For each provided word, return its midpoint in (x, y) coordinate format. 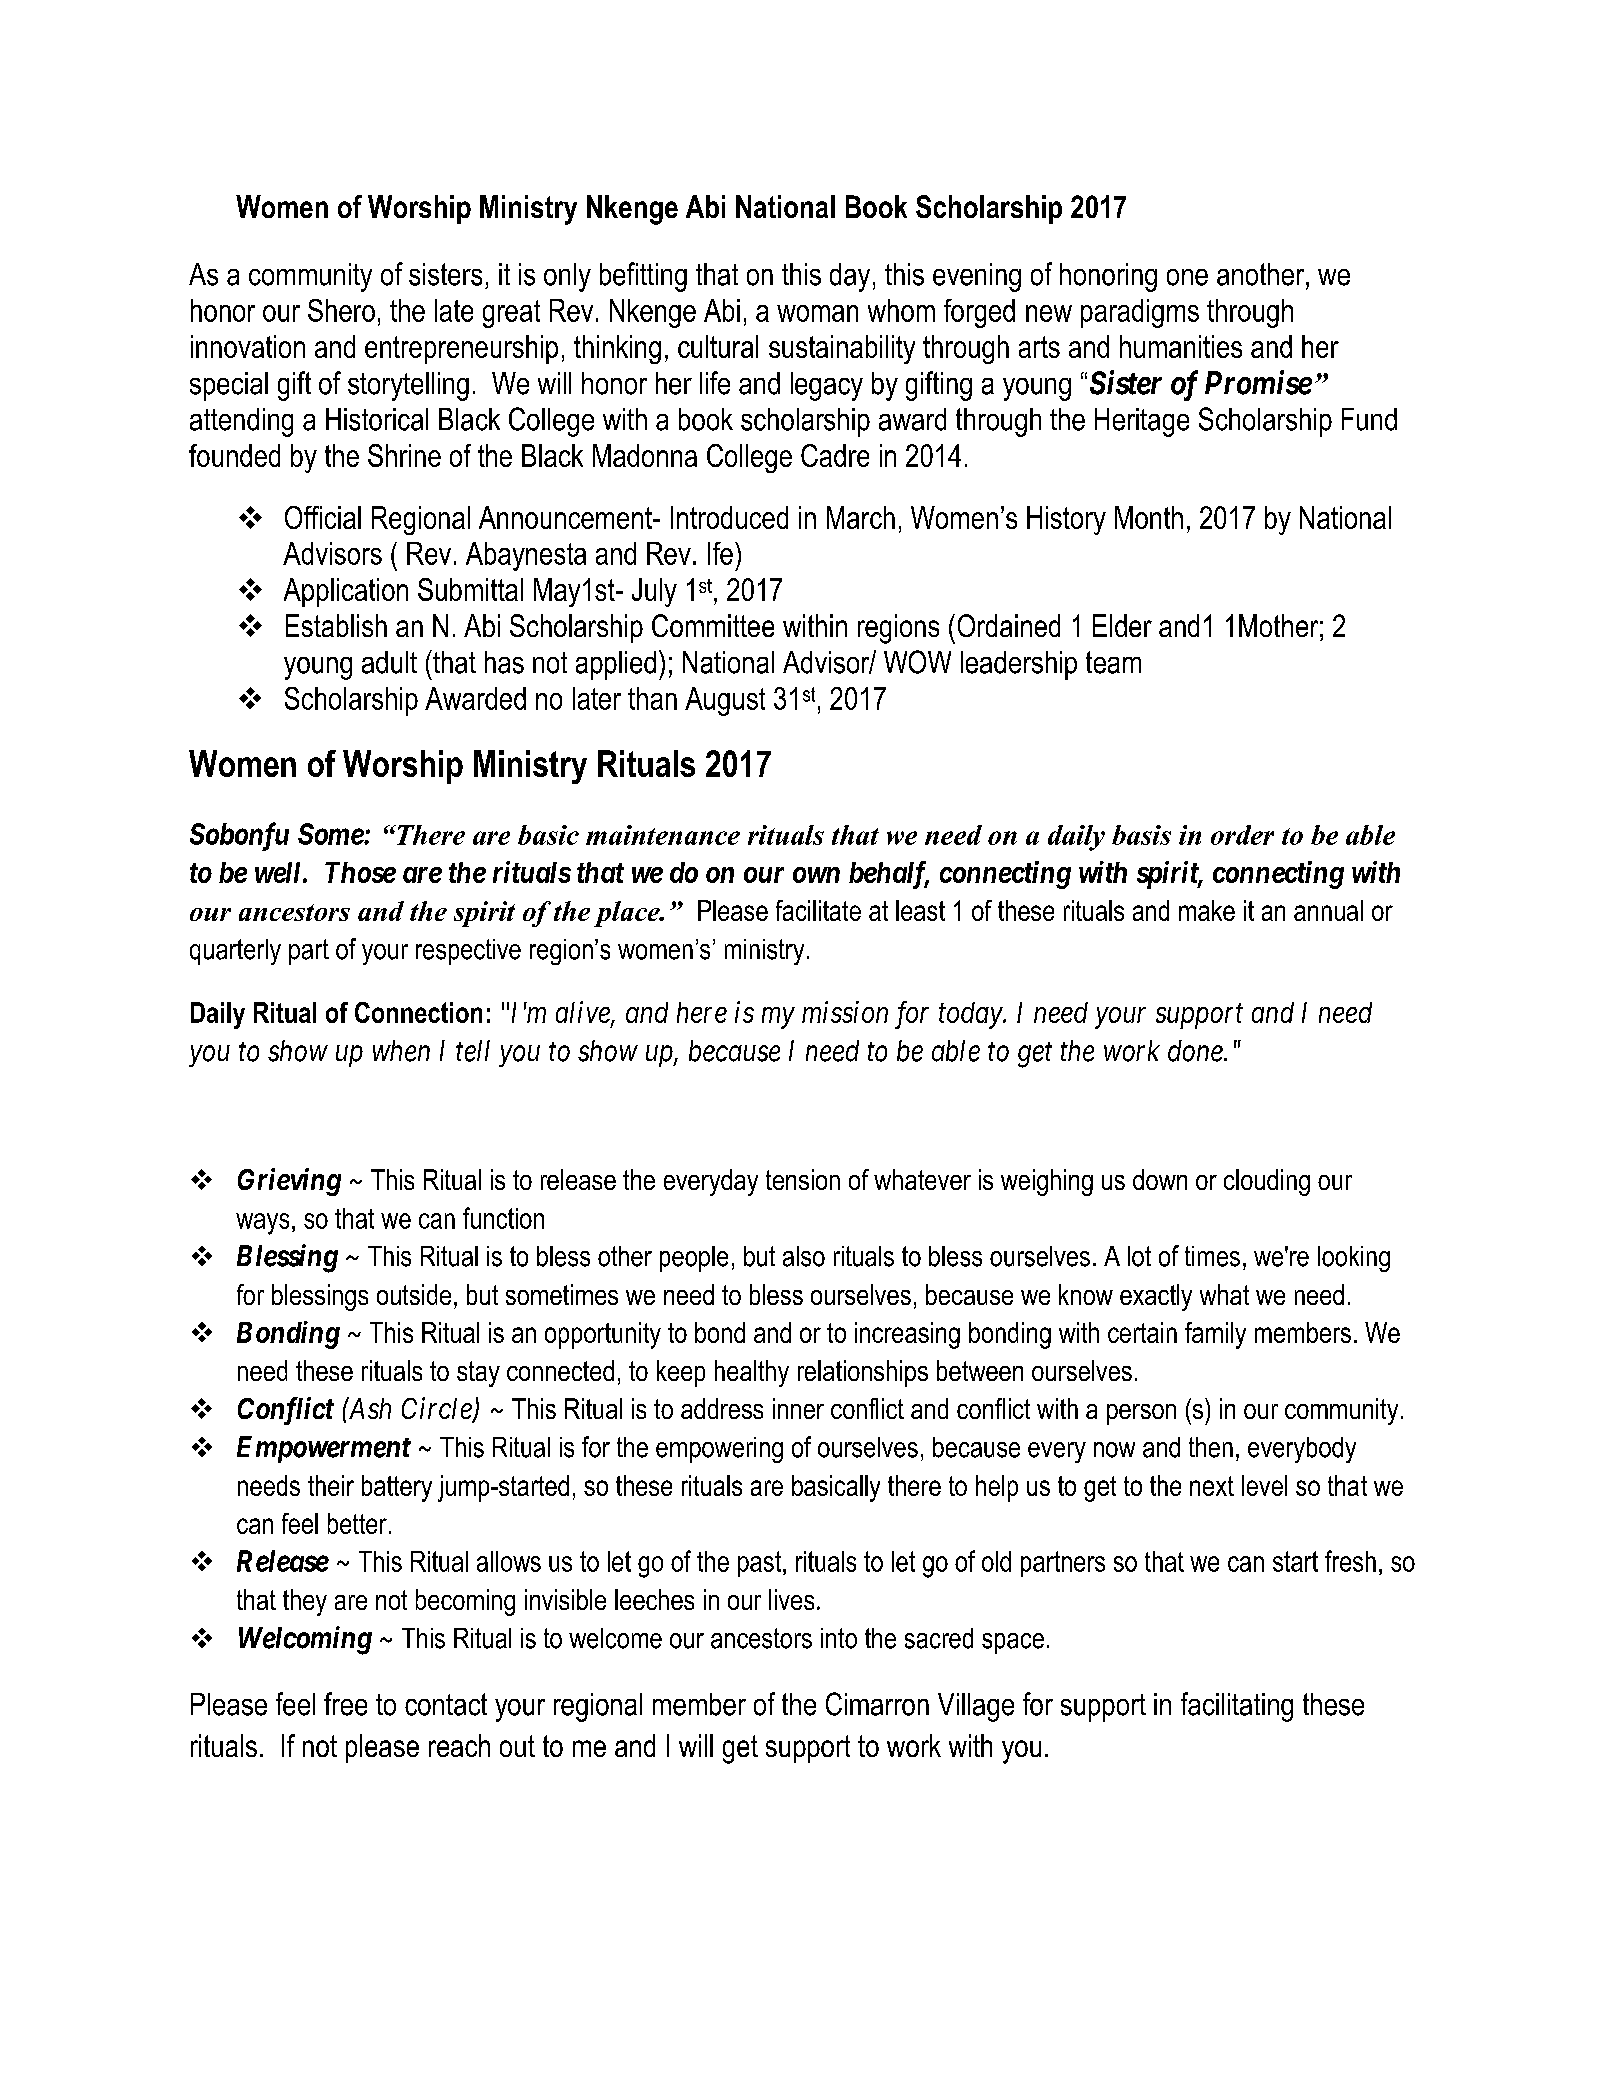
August (725, 701)
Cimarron (877, 1704)
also (804, 1256)
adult (389, 662)
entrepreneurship (461, 349)
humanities (1181, 346)
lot (1139, 1256)
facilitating (1237, 1707)
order (1242, 835)
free (345, 1704)
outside (414, 1294)
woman (817, 313)
